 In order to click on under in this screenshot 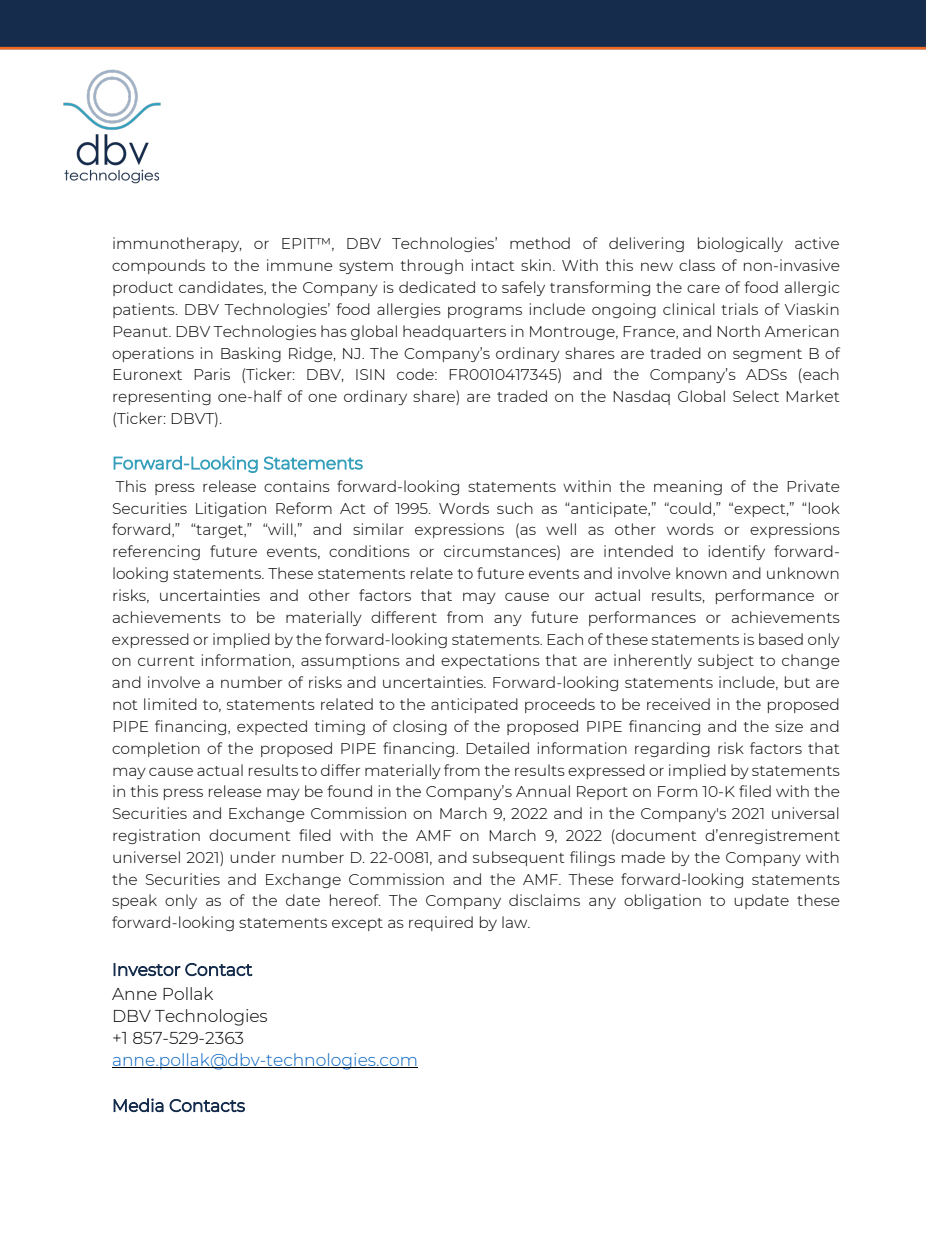, I will do `click(253, 857)`.
